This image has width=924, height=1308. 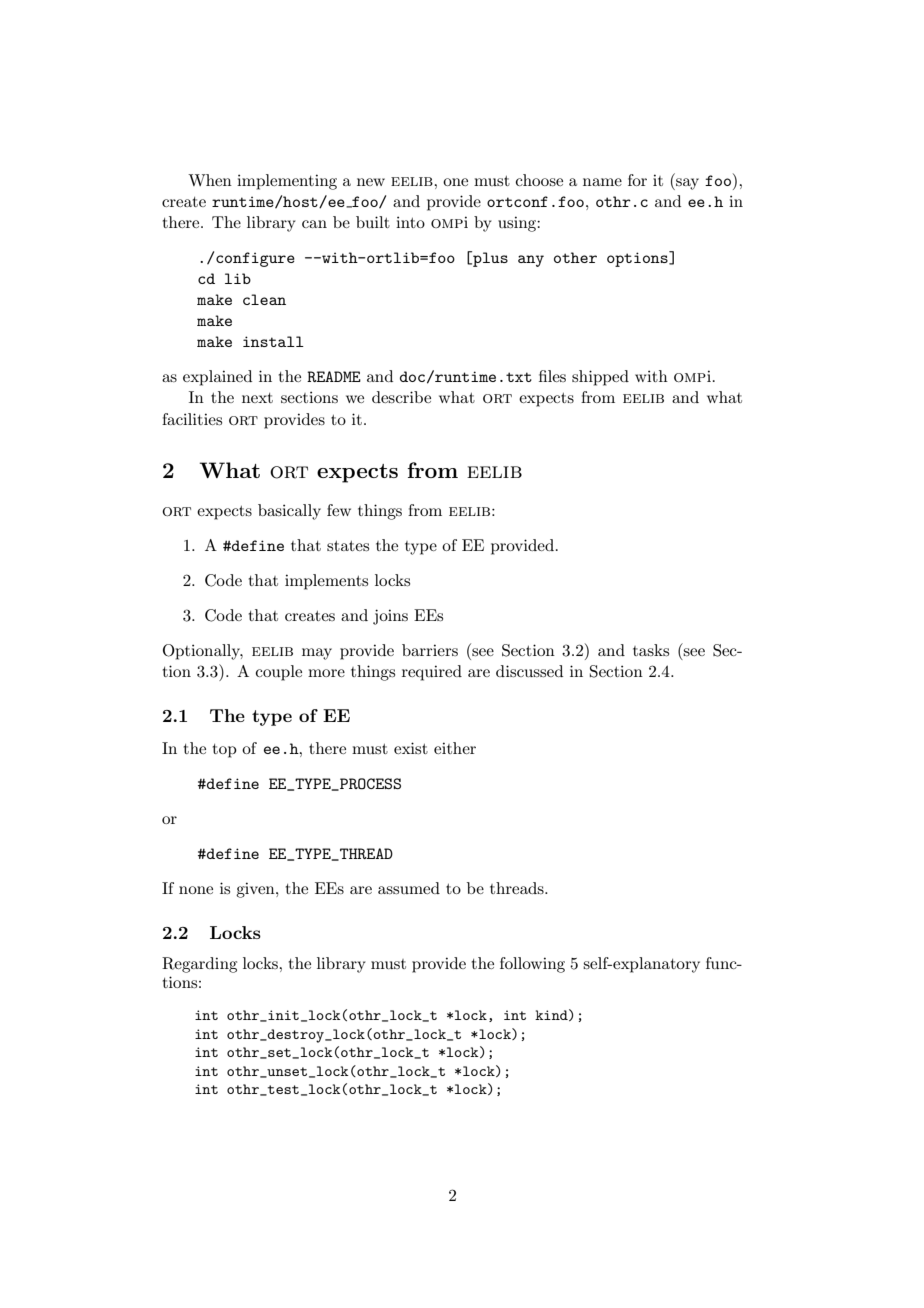 I want to click on implementing, so click(x=287, y=182).
